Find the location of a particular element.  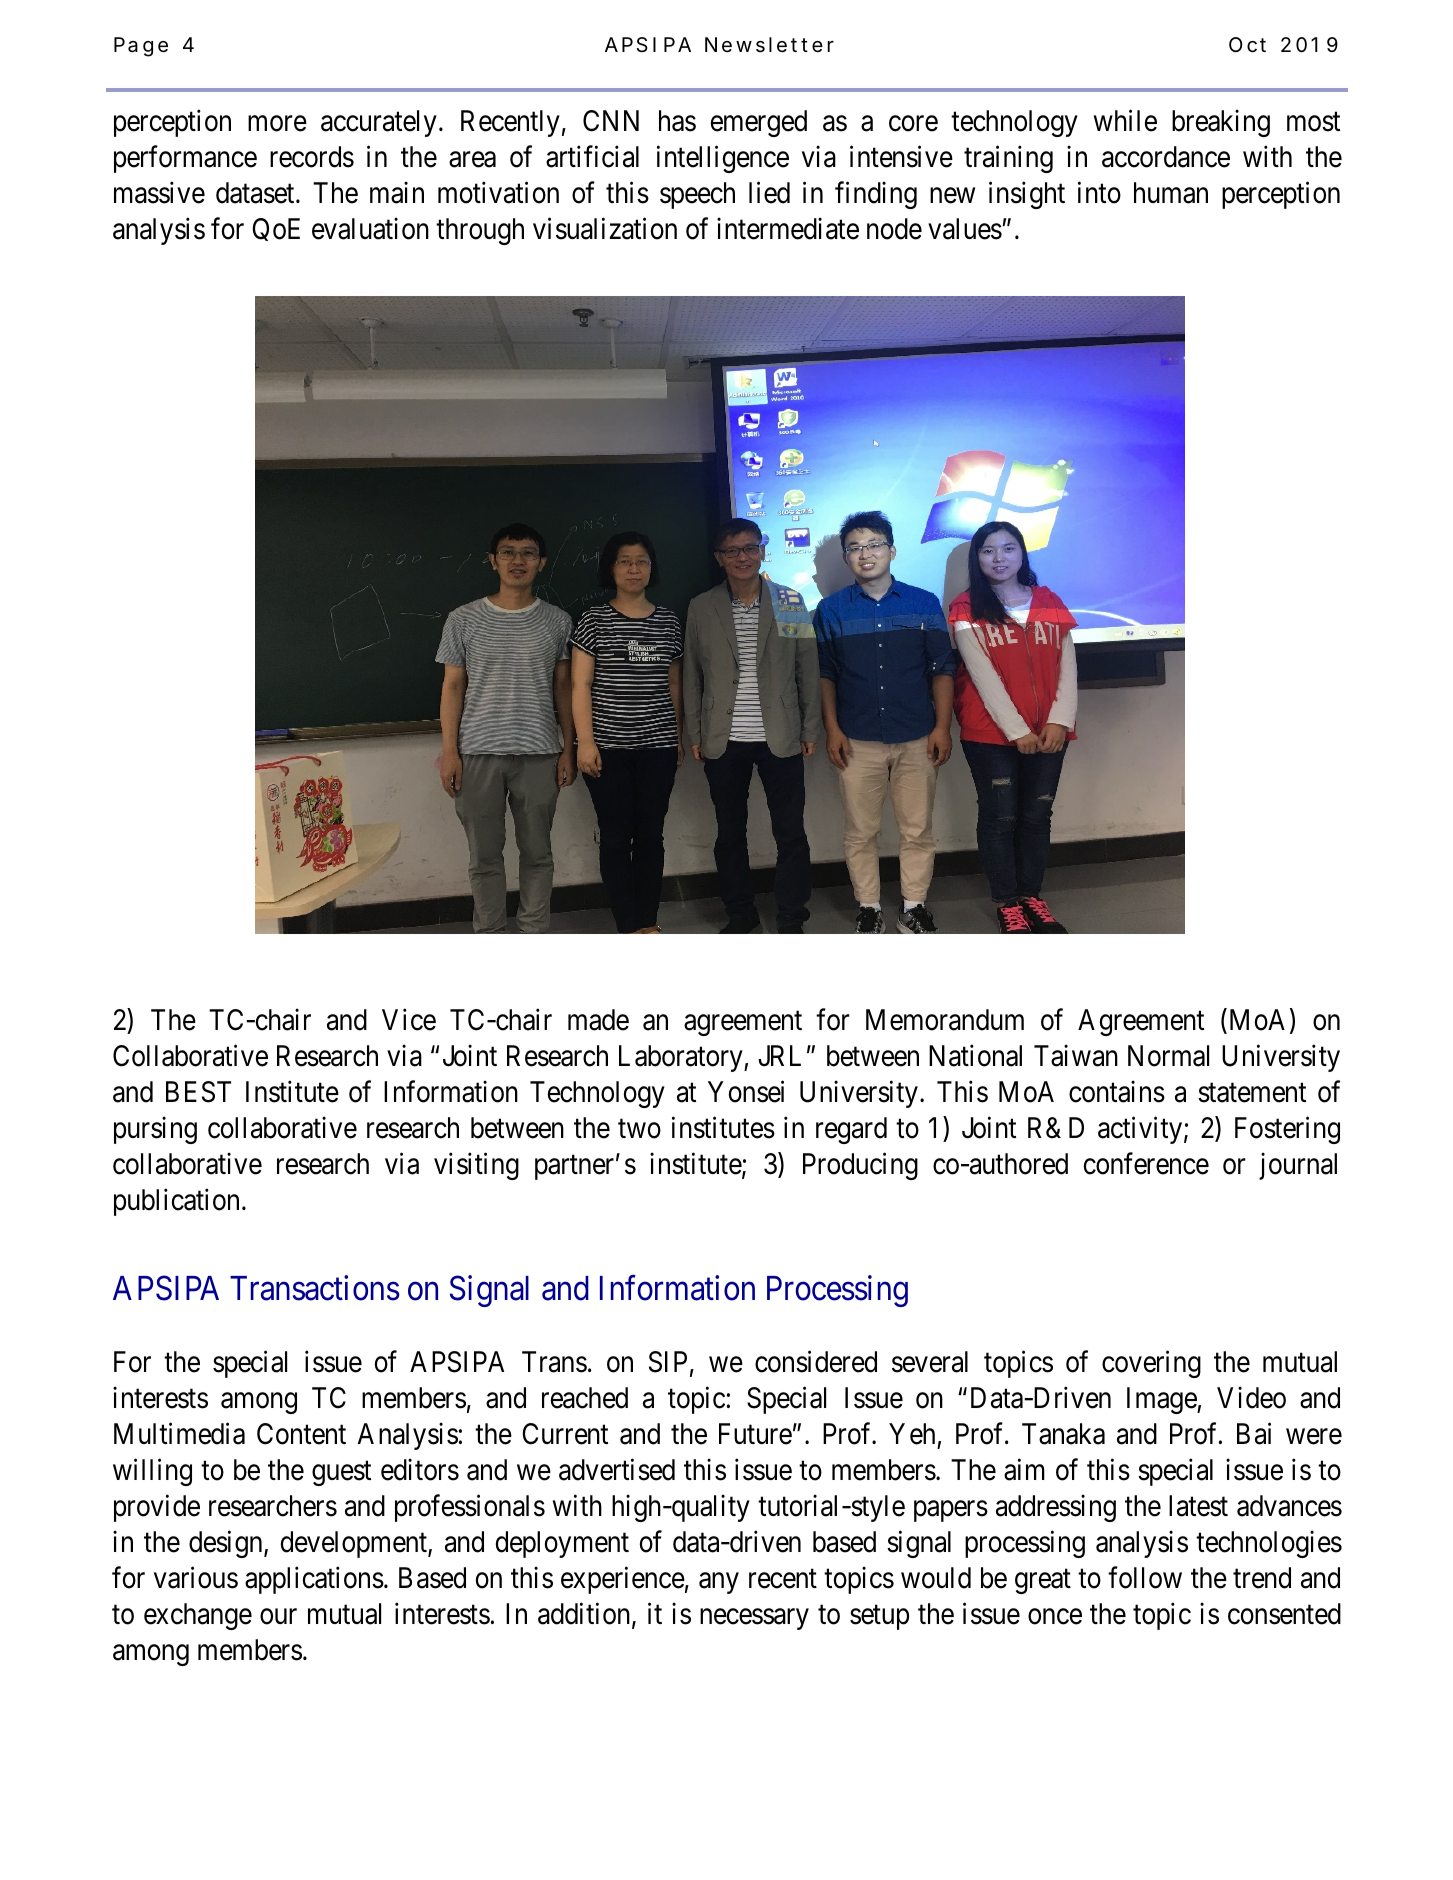

any is located at coordinates (719, 1583).
